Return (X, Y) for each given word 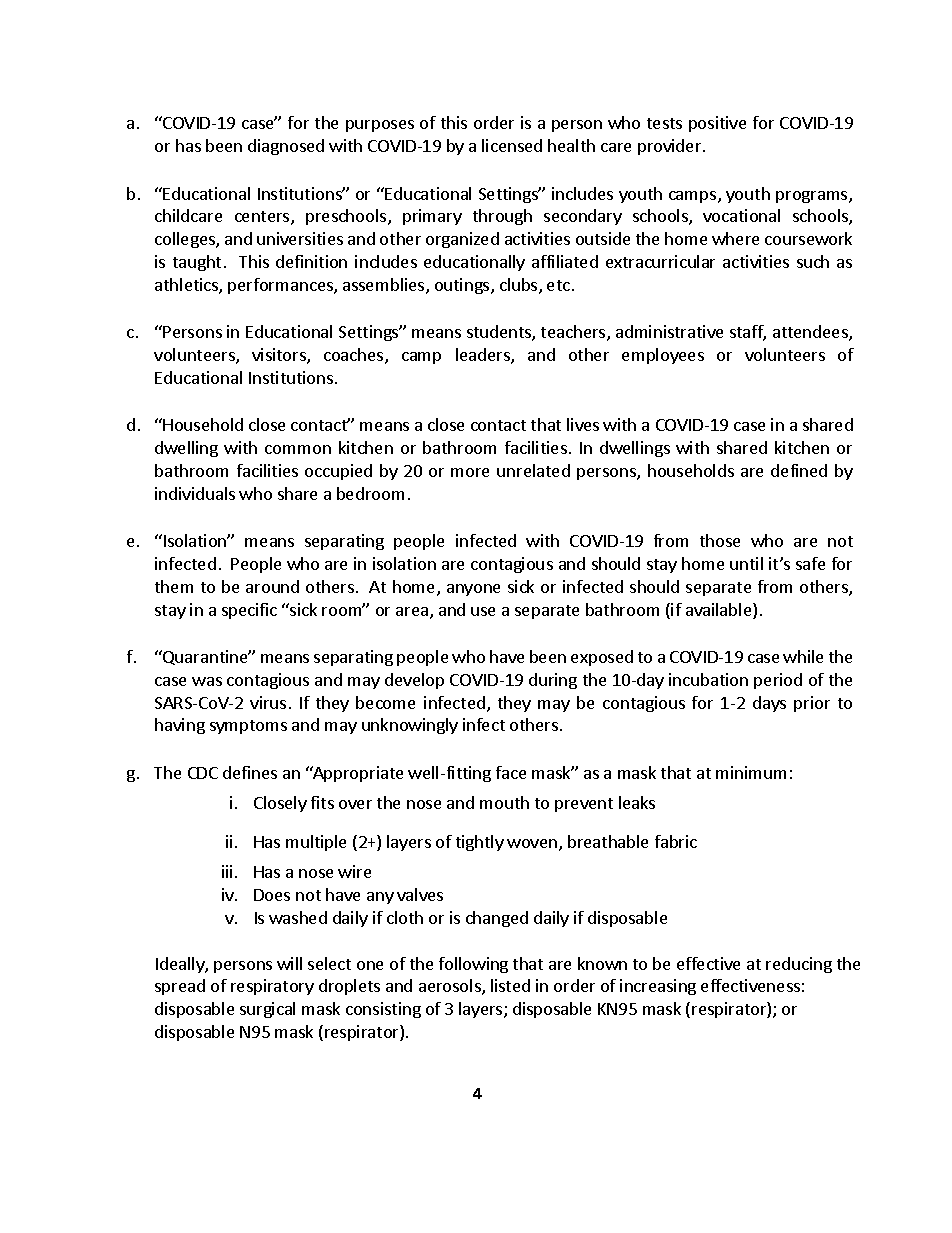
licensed (512, 145)
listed (510, 985)
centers (263, 218)
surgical (267, 1010)
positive (717, 124)
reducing (799, 965)
